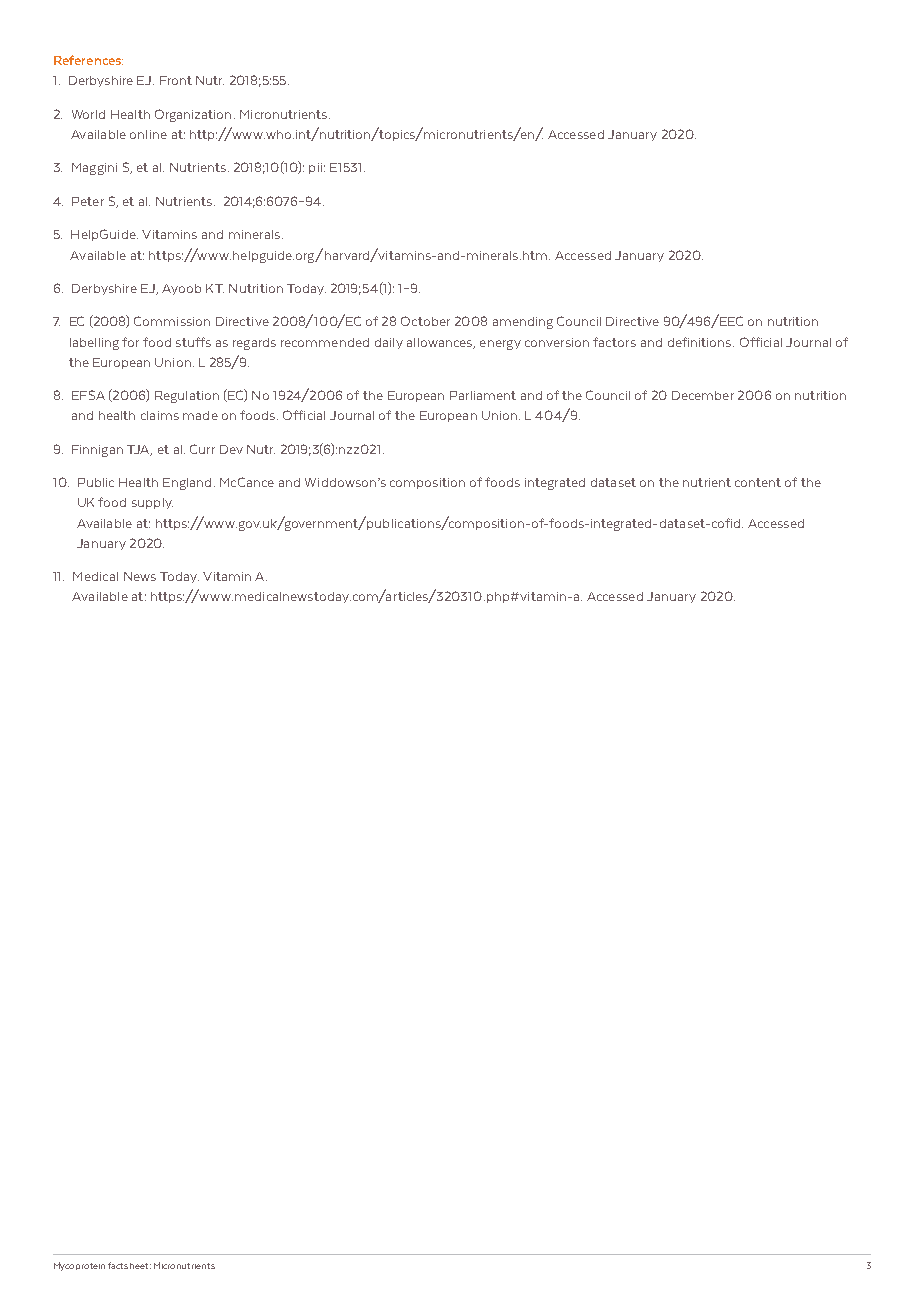 This document has height=1308, width=924. Describe the element at coordinates (614, 342) in the document. I see `factors` at that location.
